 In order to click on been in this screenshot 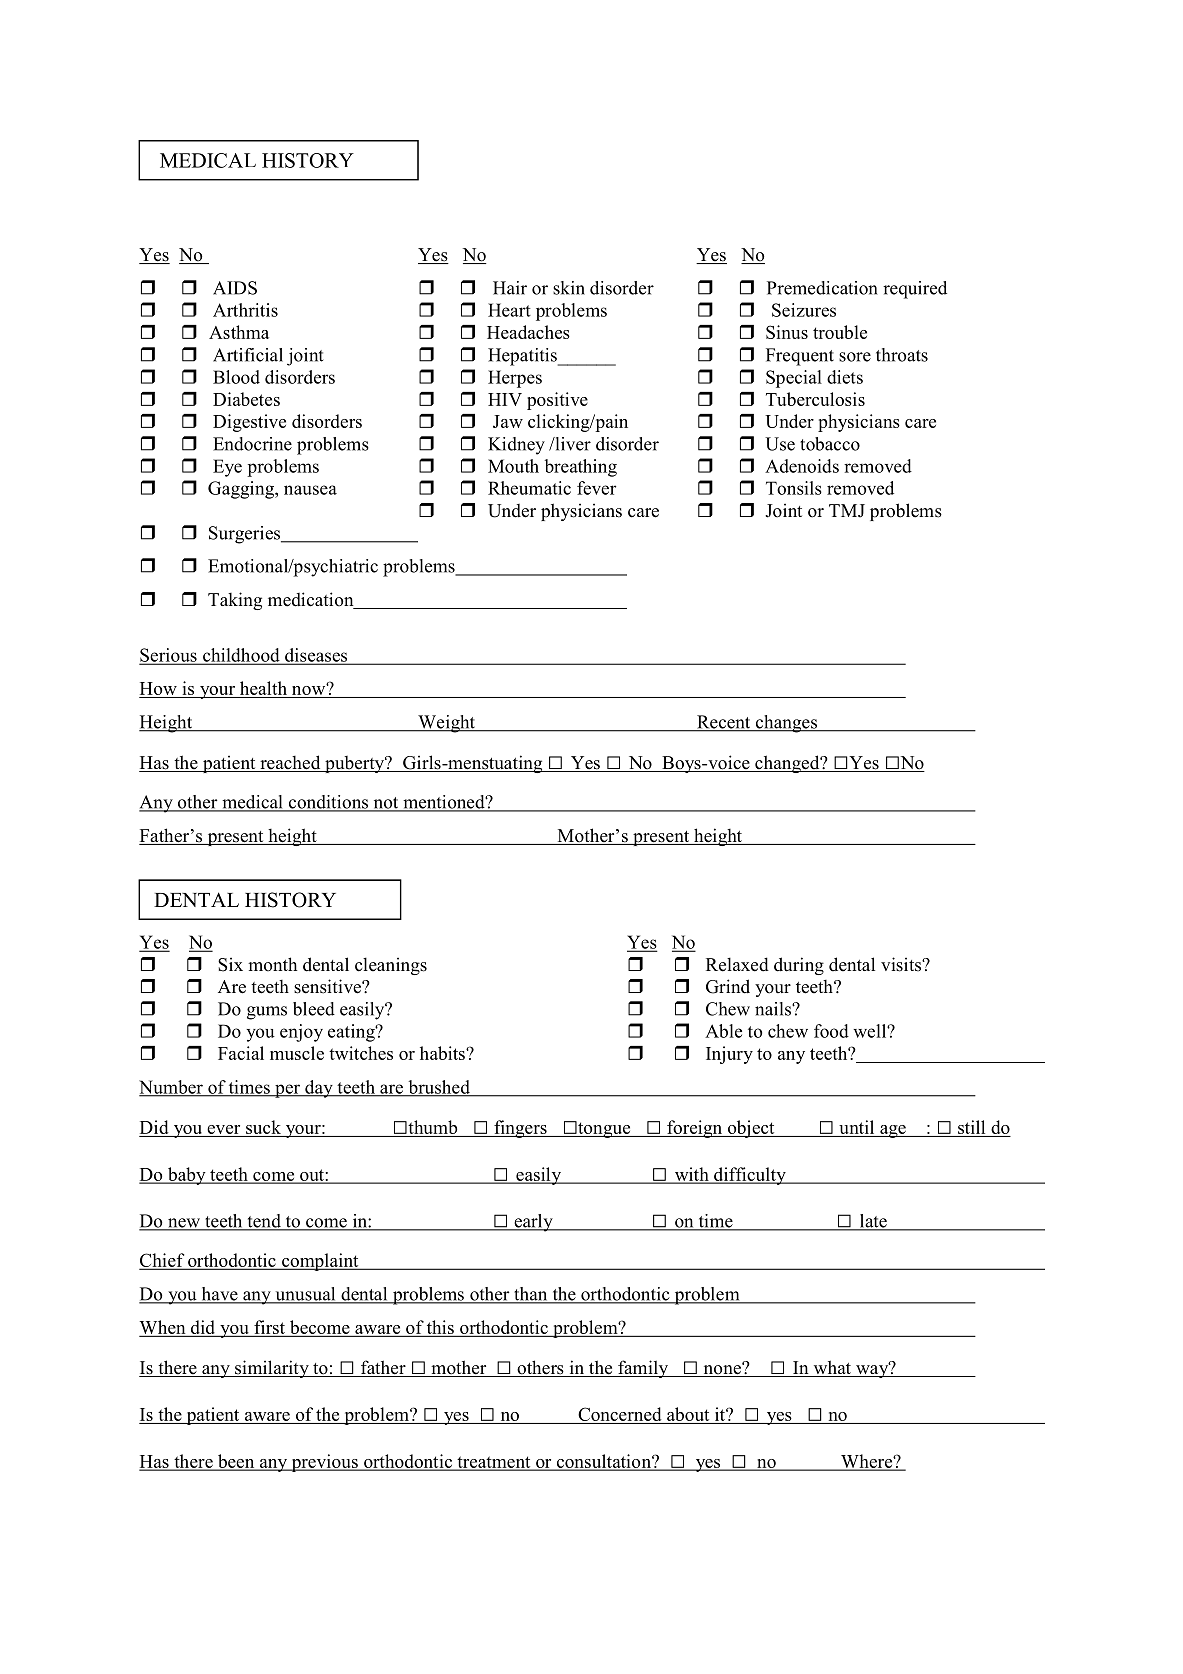, I will do `click(236, 1462)`.
